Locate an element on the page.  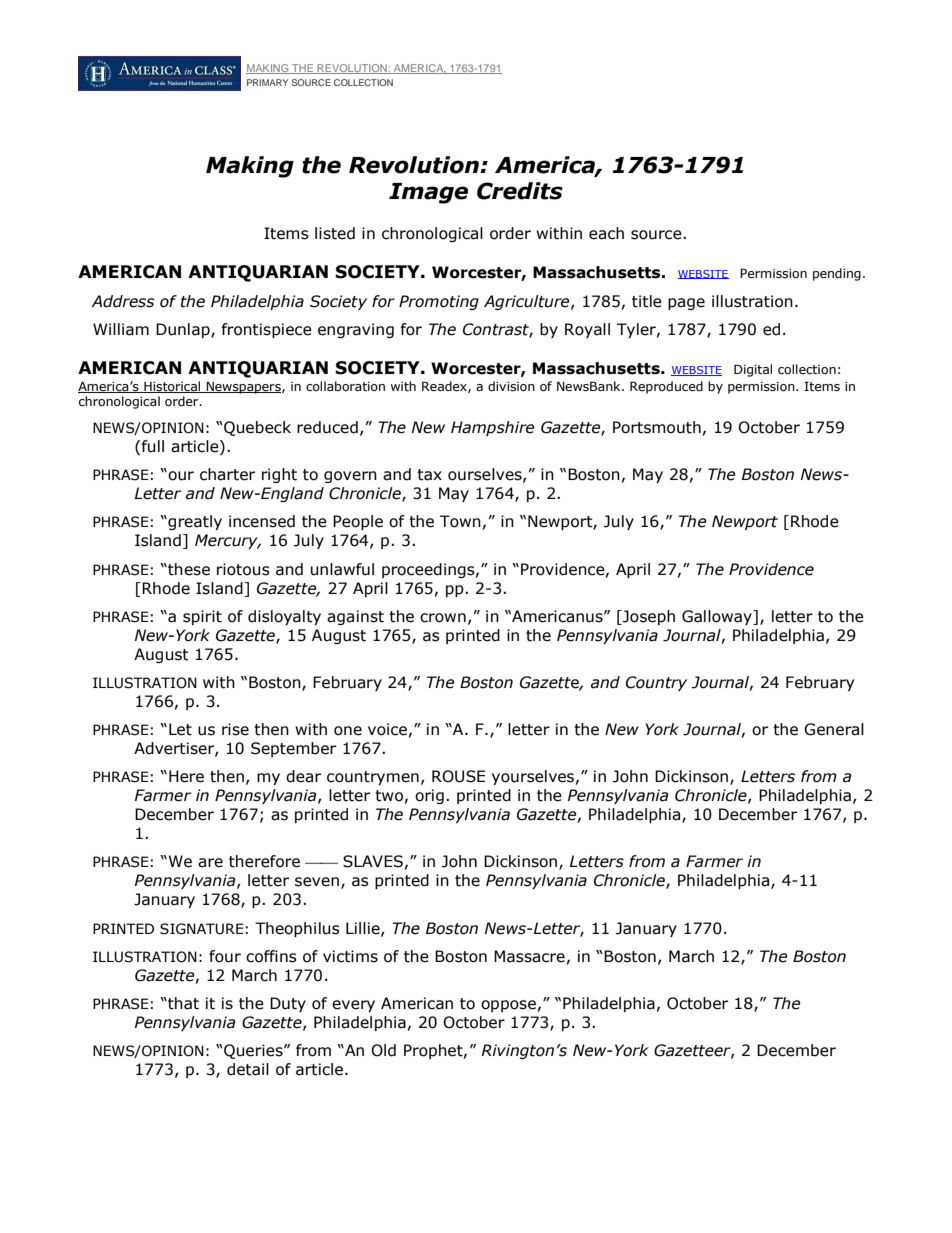
oppose is located at coordinates (508, 1006).
